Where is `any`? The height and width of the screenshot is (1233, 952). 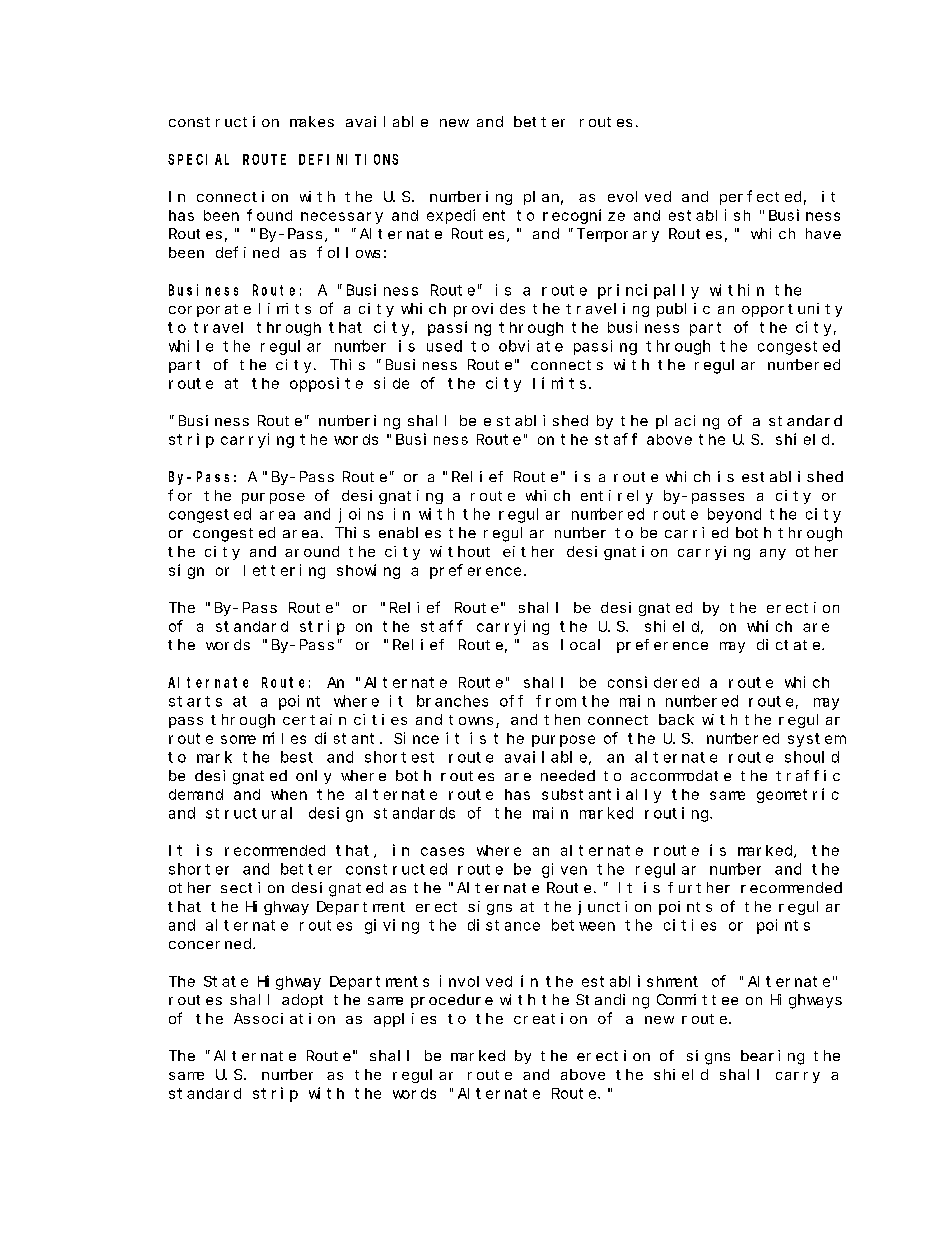 any is located at coordinates (773, 554).
